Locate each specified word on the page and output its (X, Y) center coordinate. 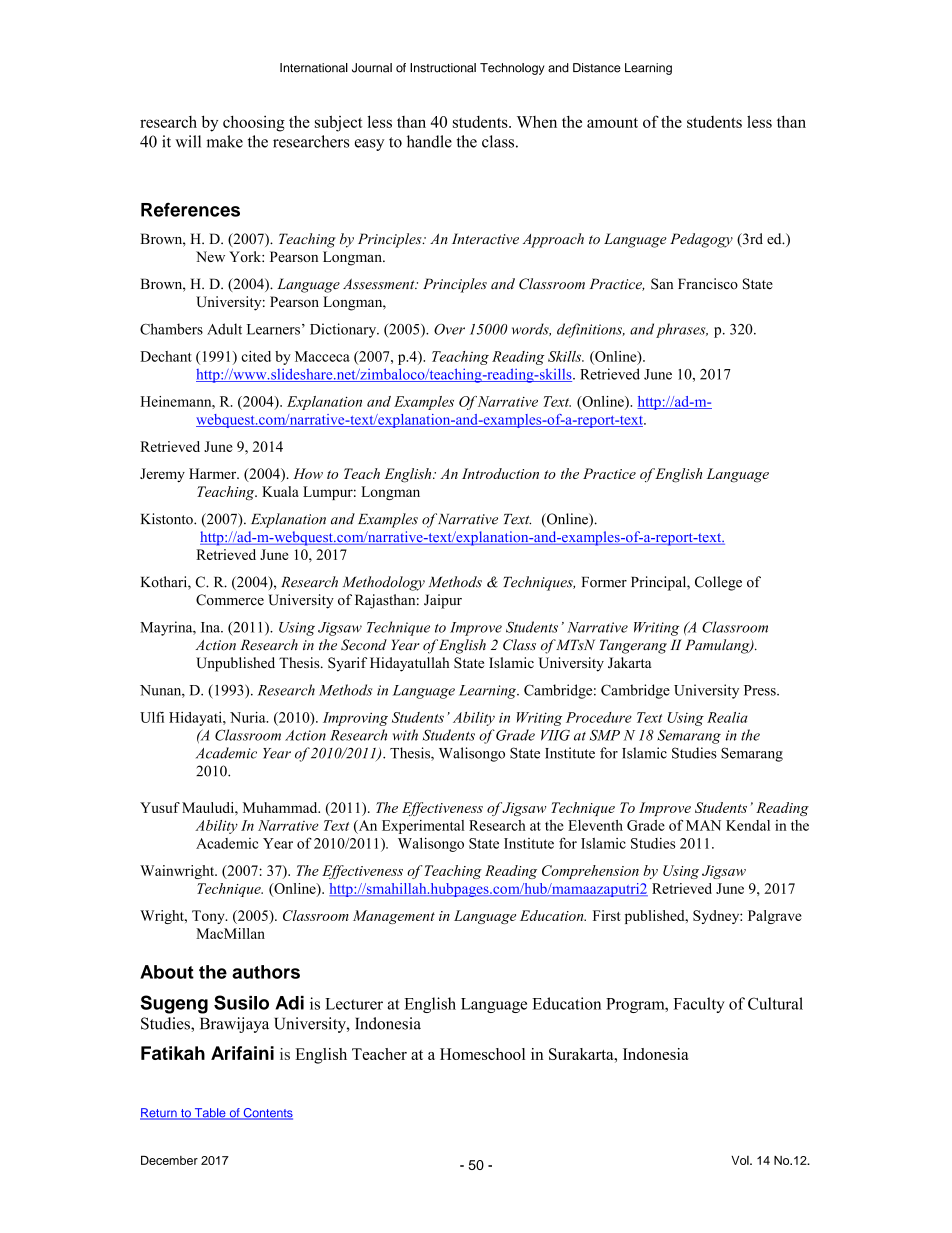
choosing (254, 123)
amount (612, 122)
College (718, 583)
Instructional (443, 68)
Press (761, 690)
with (405, 735)
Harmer (214, 473)
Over (449, 329)
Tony (209, 917)
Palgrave (775, 917)
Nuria (249, 717)
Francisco (708, 284)
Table (210, 1114)
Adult (224, 329)
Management (394, 917)
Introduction (500, 473)
